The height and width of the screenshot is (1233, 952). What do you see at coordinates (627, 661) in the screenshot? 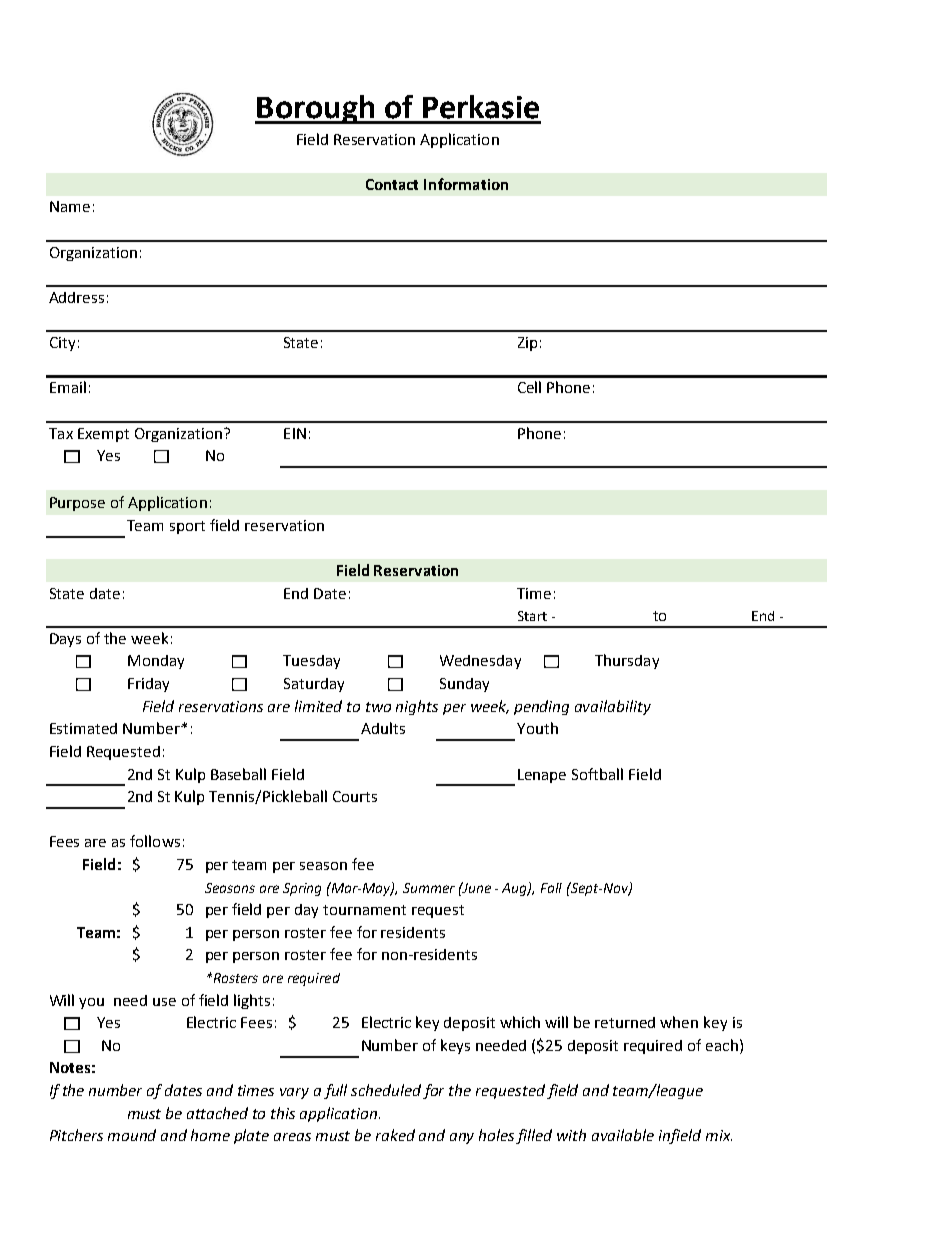
I see `Thursday` at bounding box center [627, 661].
